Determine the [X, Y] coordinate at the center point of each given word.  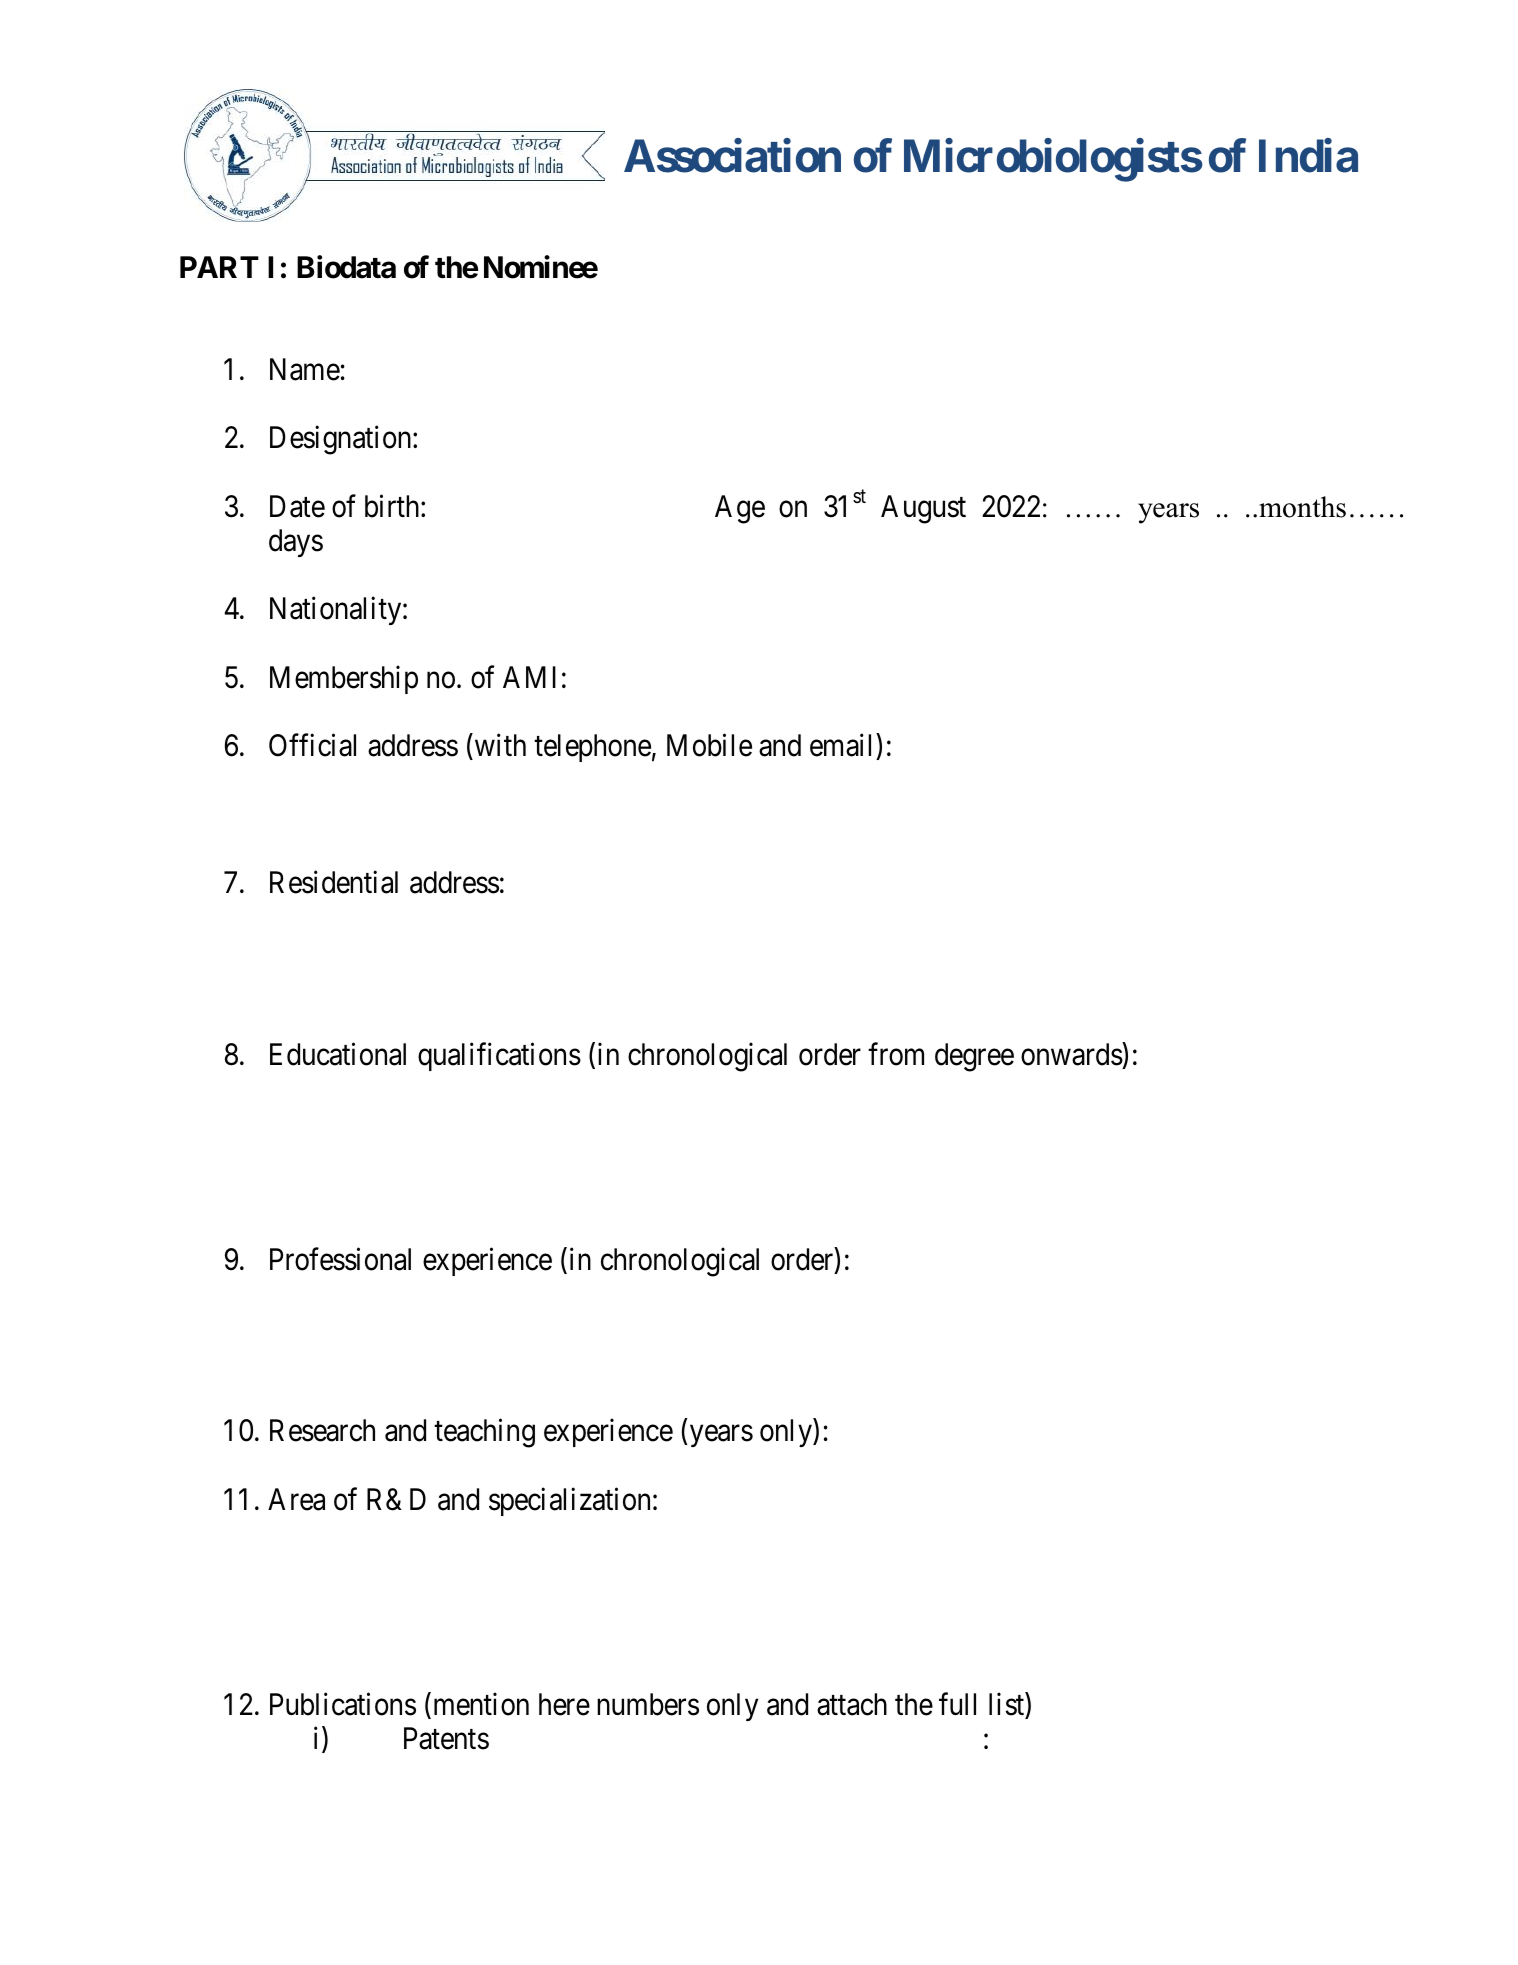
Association [732, 156]
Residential [334, 882]
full [957, 1704]
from [896, 1054]
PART [219, 267]
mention [481, 1704]
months [1302, 507]
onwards [1072, 1054]
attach [852, 1704]
